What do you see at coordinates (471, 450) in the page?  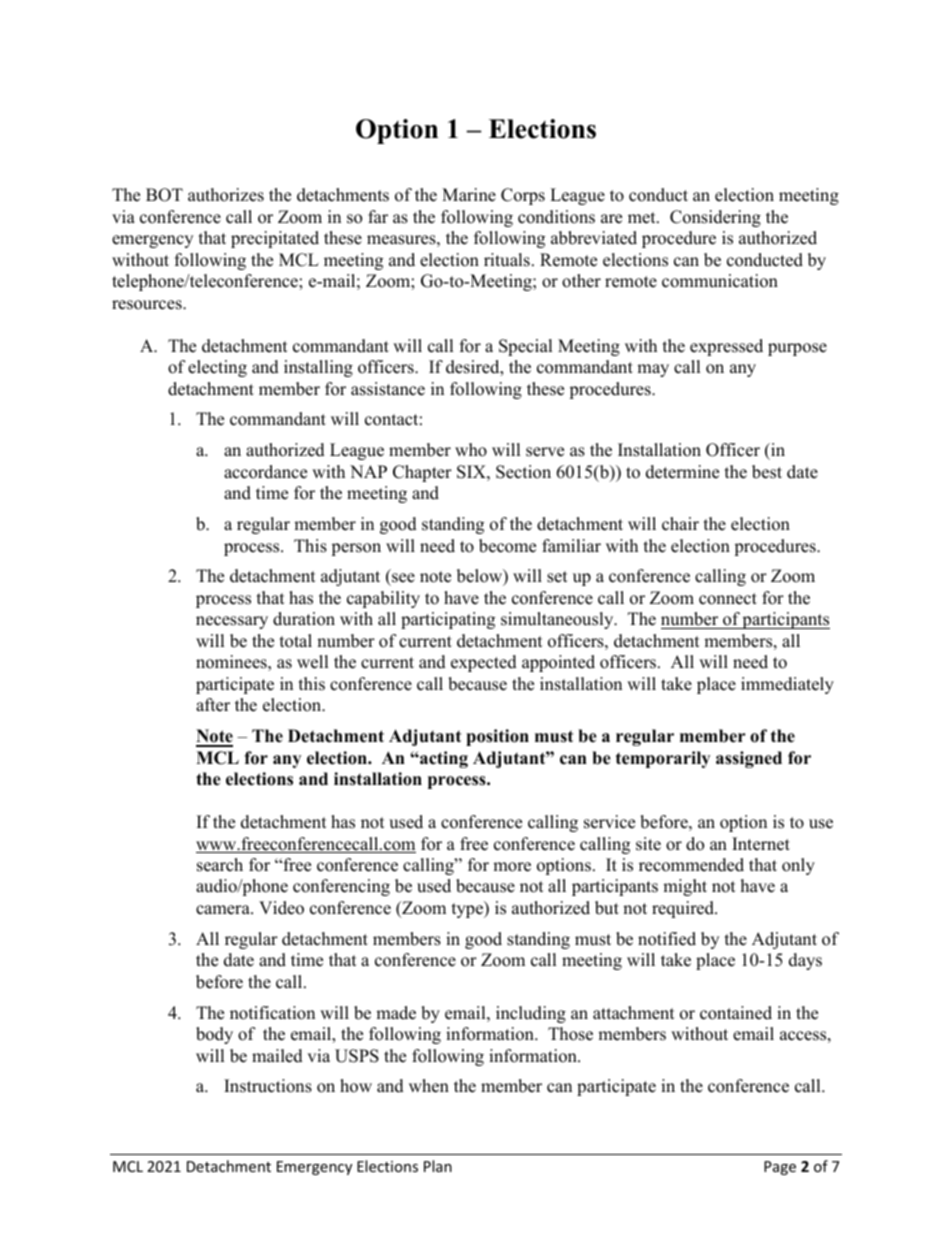 I see `who` at bounding box center [471, 450].
